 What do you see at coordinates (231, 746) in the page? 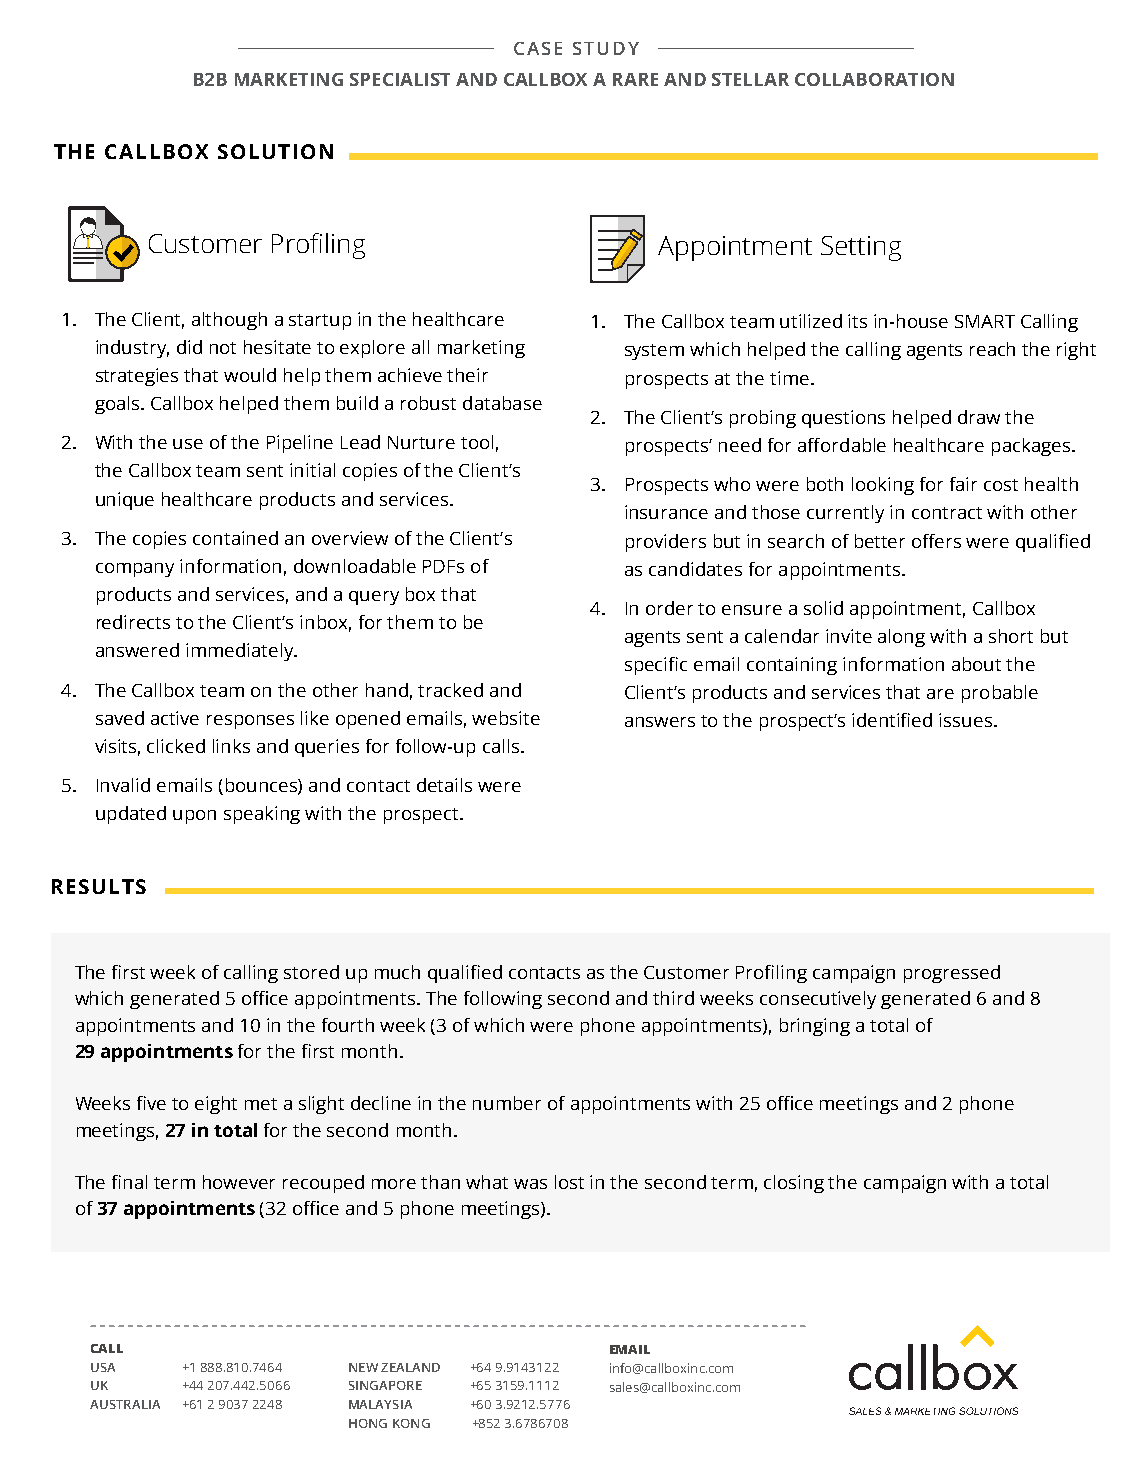
I see `links` at bounding box center [231, 746].
